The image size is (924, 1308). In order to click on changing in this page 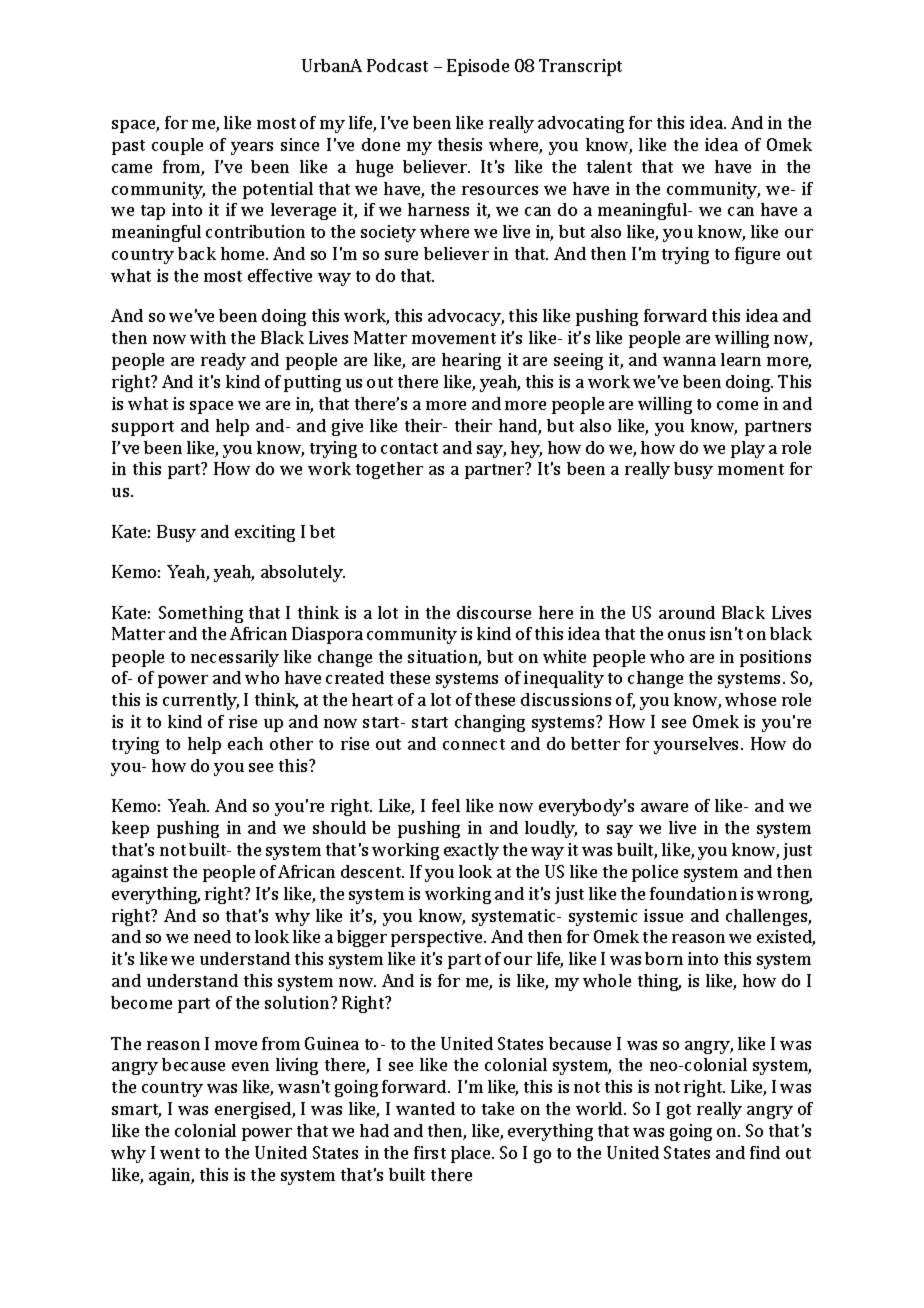, I will do `click(490, 723)`.
